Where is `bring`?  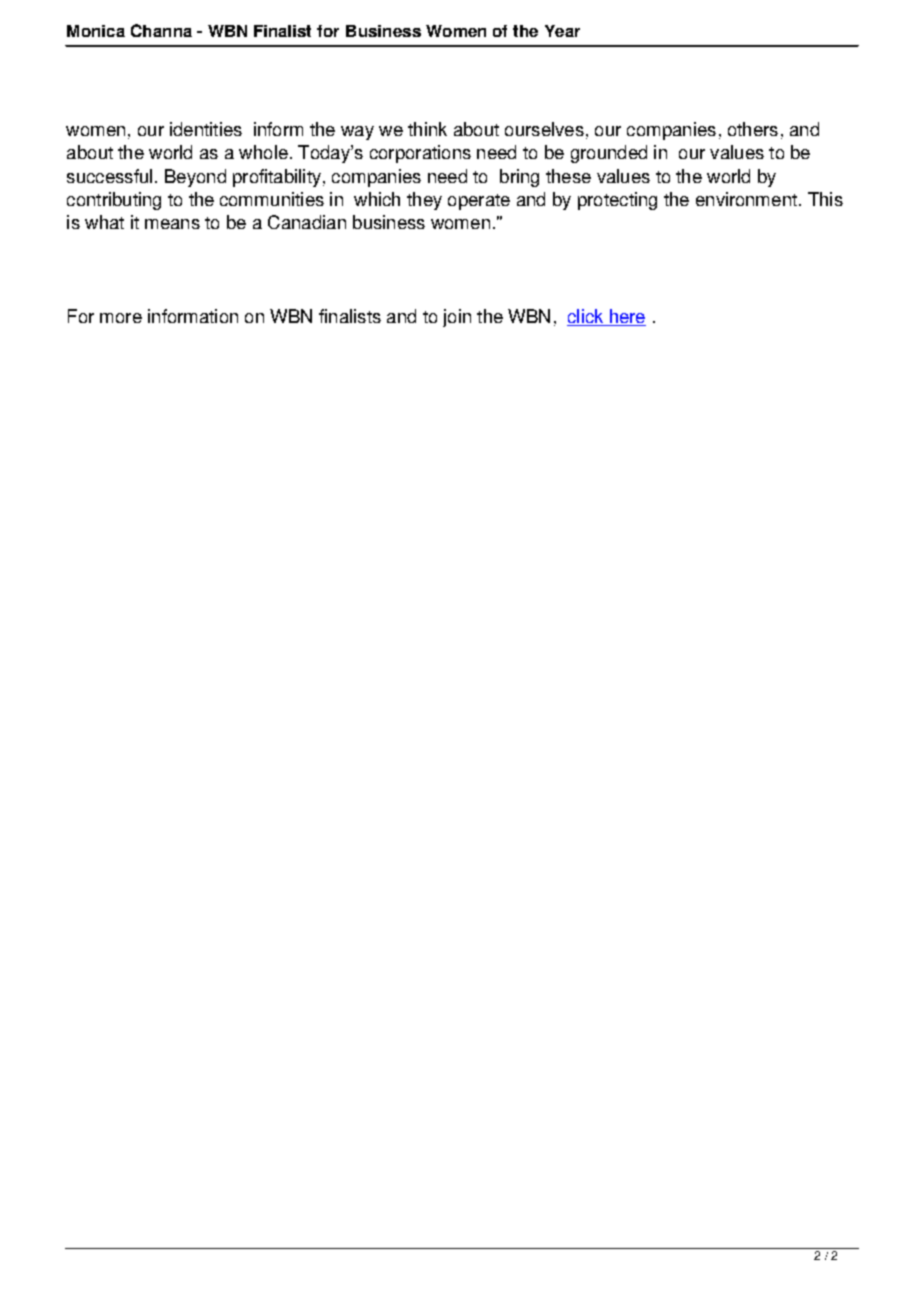
bring is located at coordinates (519, 178).
